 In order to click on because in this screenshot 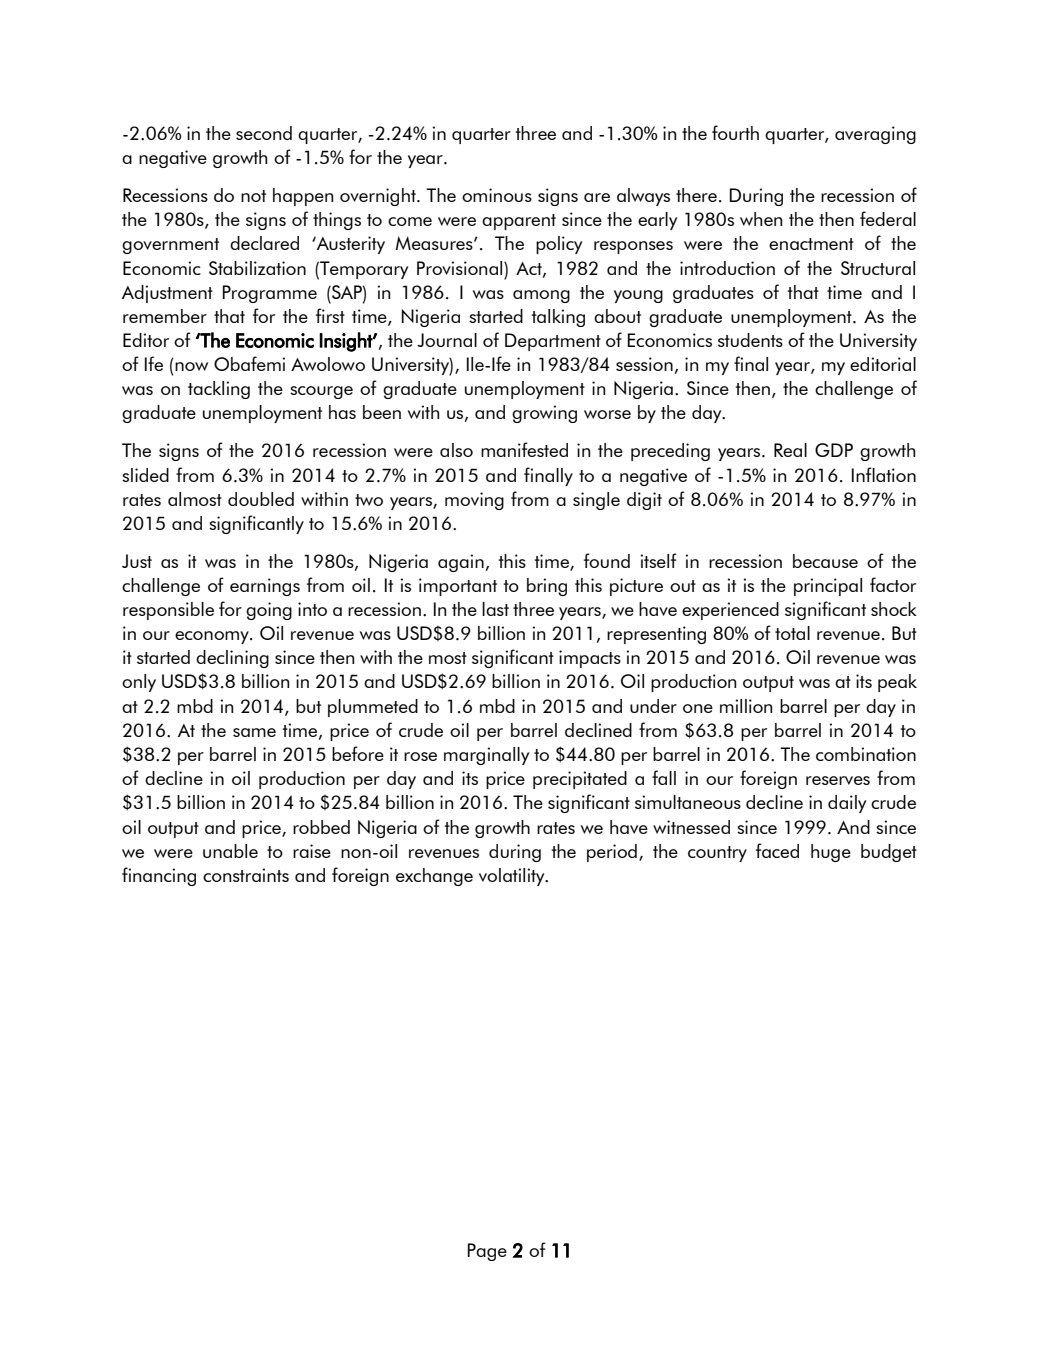, I will do `click(825, 561)`.
